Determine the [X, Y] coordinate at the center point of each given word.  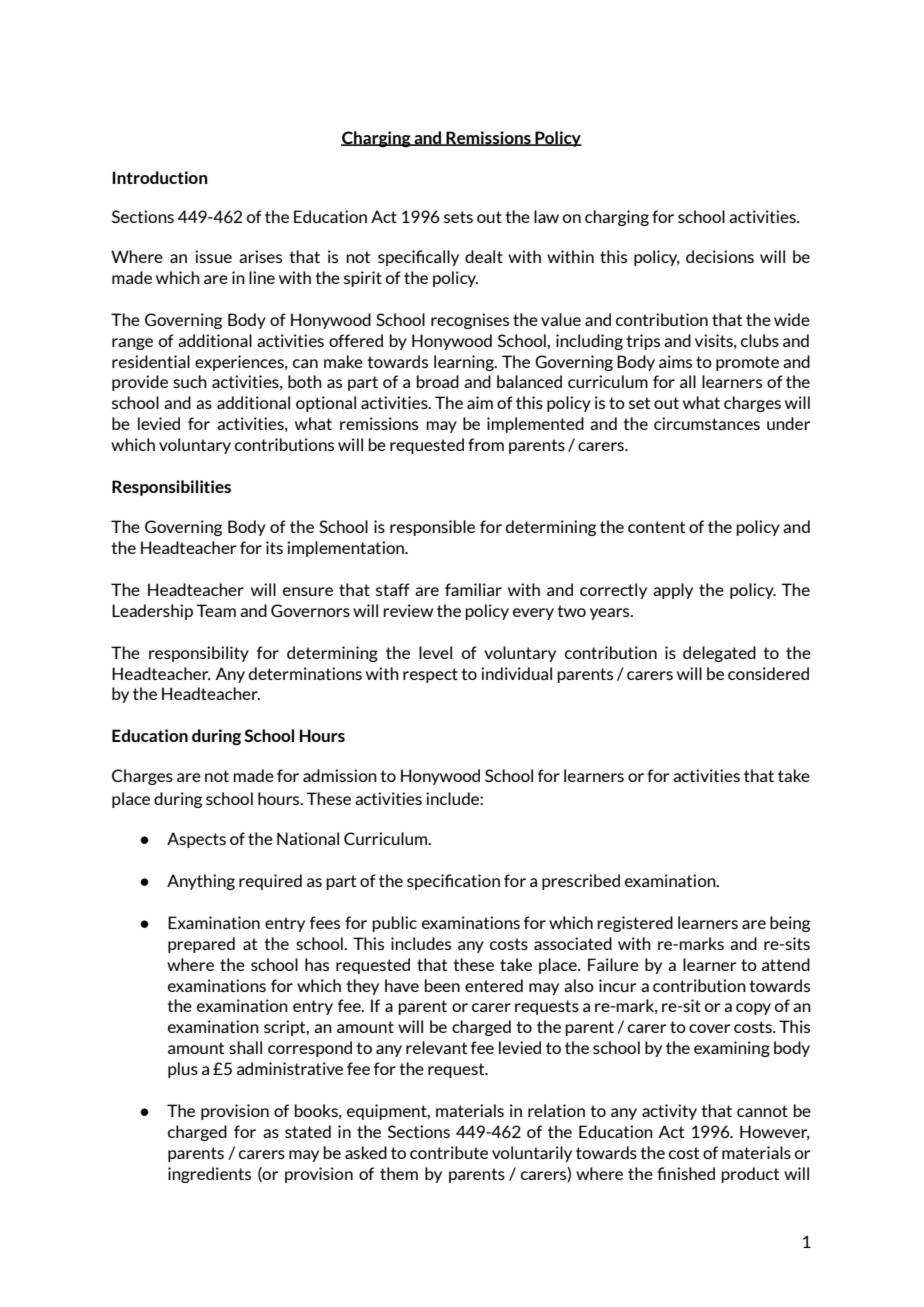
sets [458, 217]
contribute [449, 1152]
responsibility [199, 654]
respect [430, 675]
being [790, 924]
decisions [720, 256]
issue [213, 256]
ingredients [209, 1175]
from [486, 444]
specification [453, 882]
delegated [719, 654]
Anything [201, 882]
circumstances [707, 423]
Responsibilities [171, 488]
